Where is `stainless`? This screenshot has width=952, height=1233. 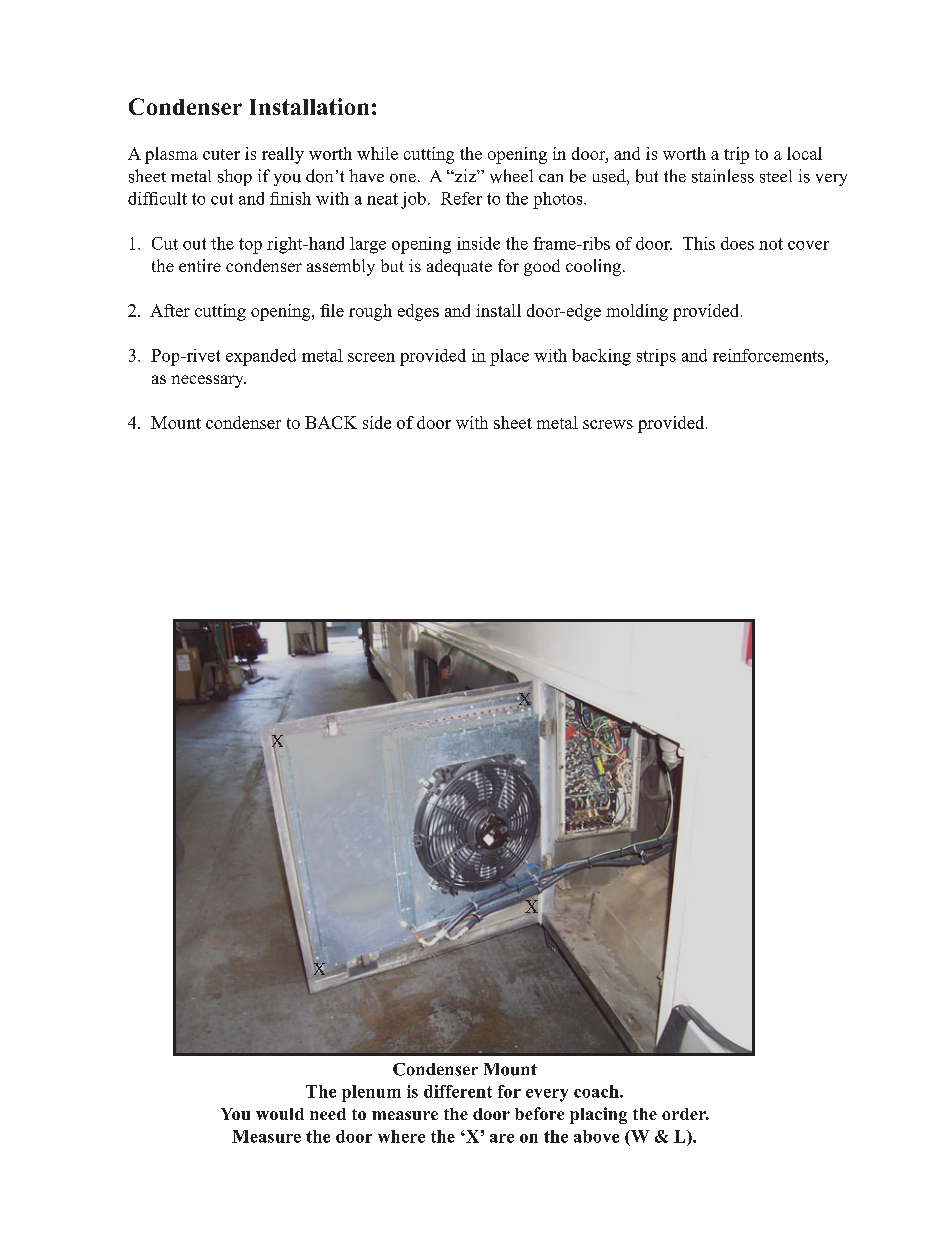
stainless is located at coordinates (723, 176).
